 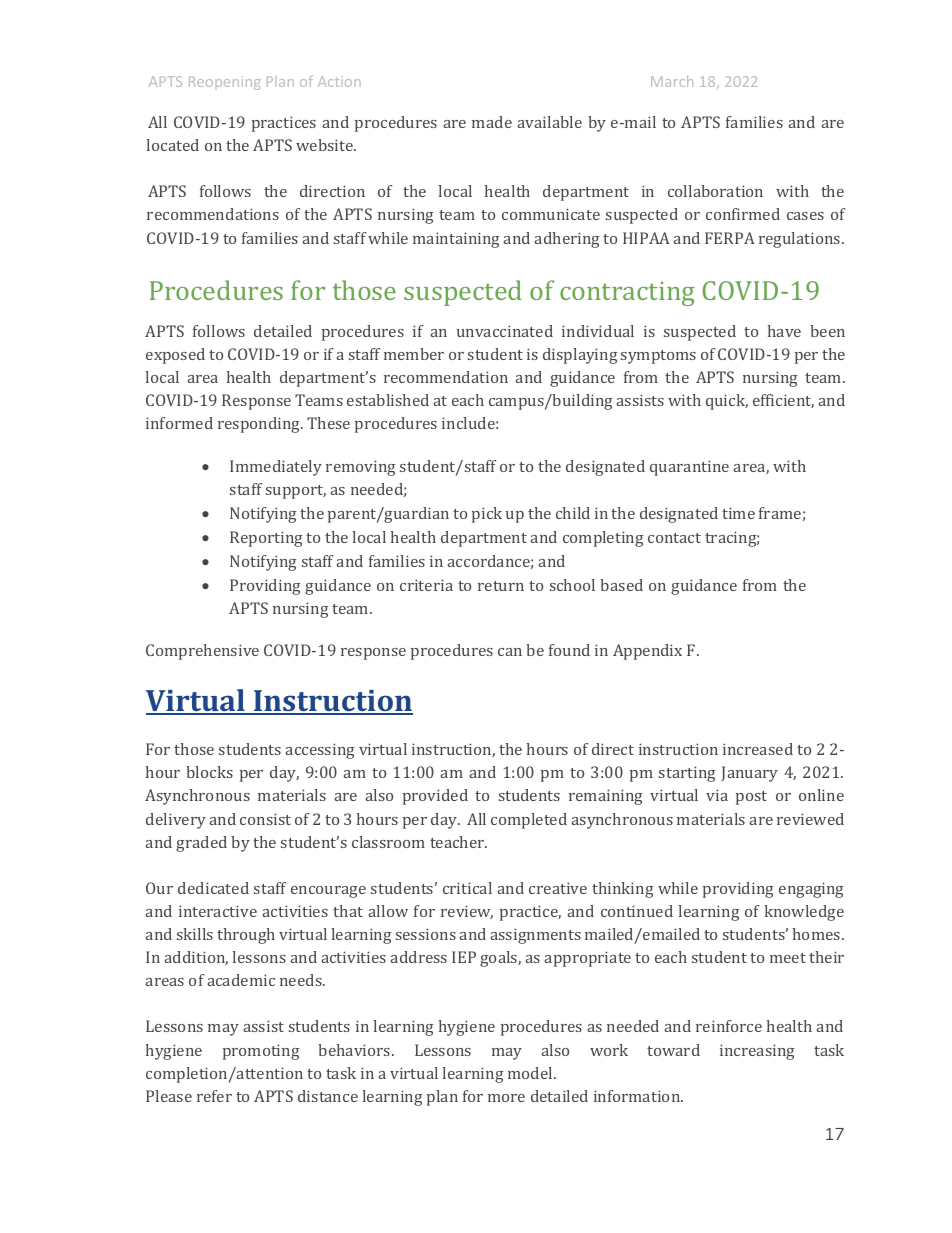 What do you see at coordinates (672, 81) in the image?
I see `March` at bounding box center [672, 81].
